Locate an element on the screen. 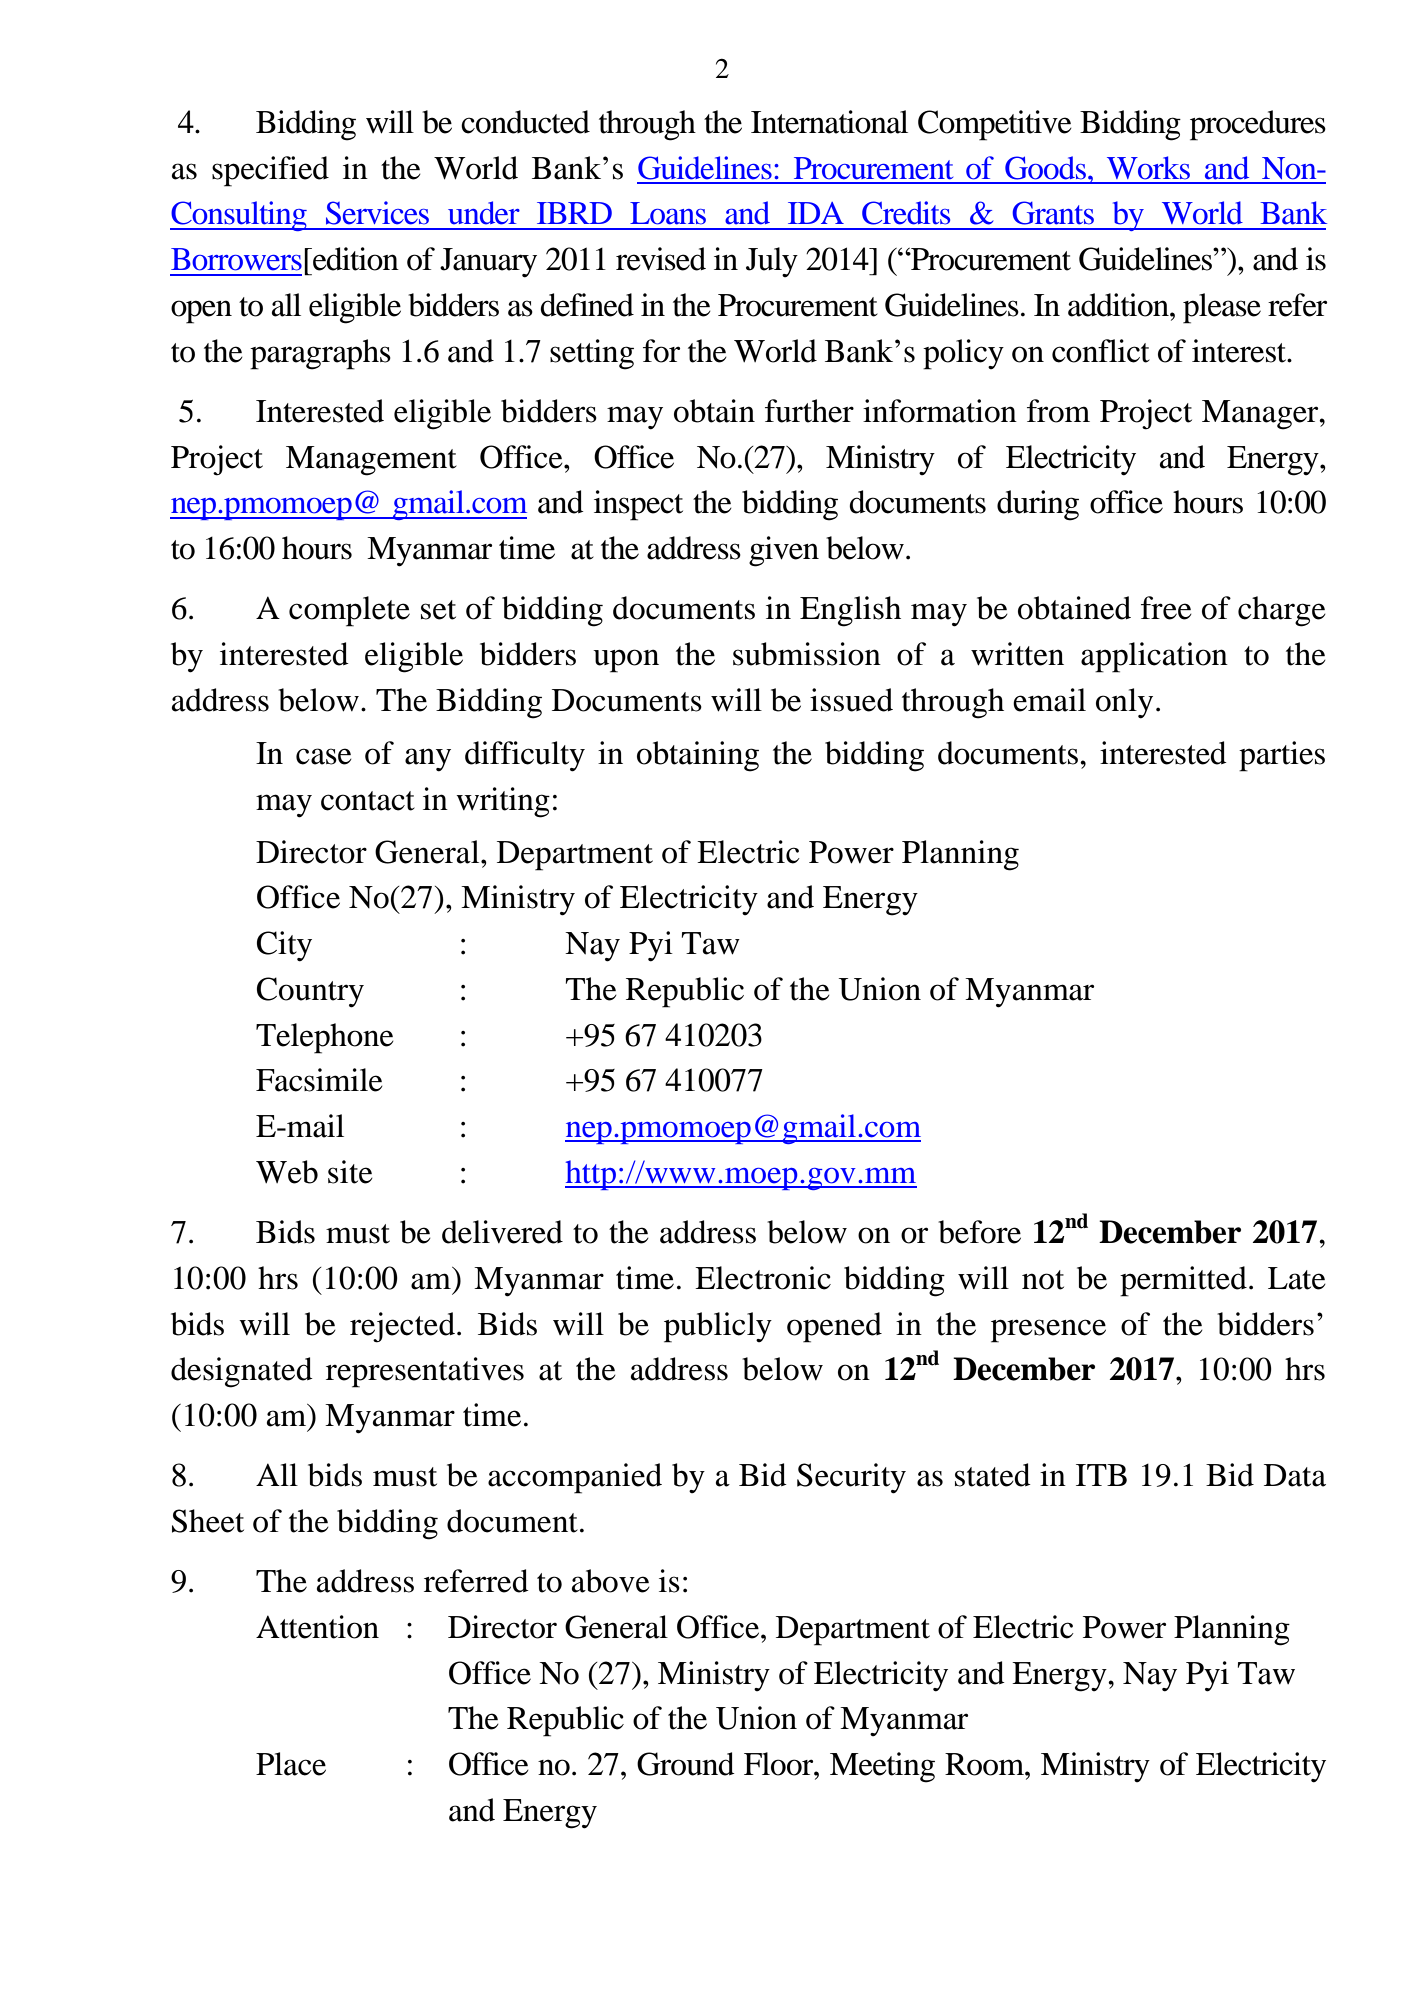 This screenshot has width=1411, height=1996. Place is located at coordinates (291, 1764).
